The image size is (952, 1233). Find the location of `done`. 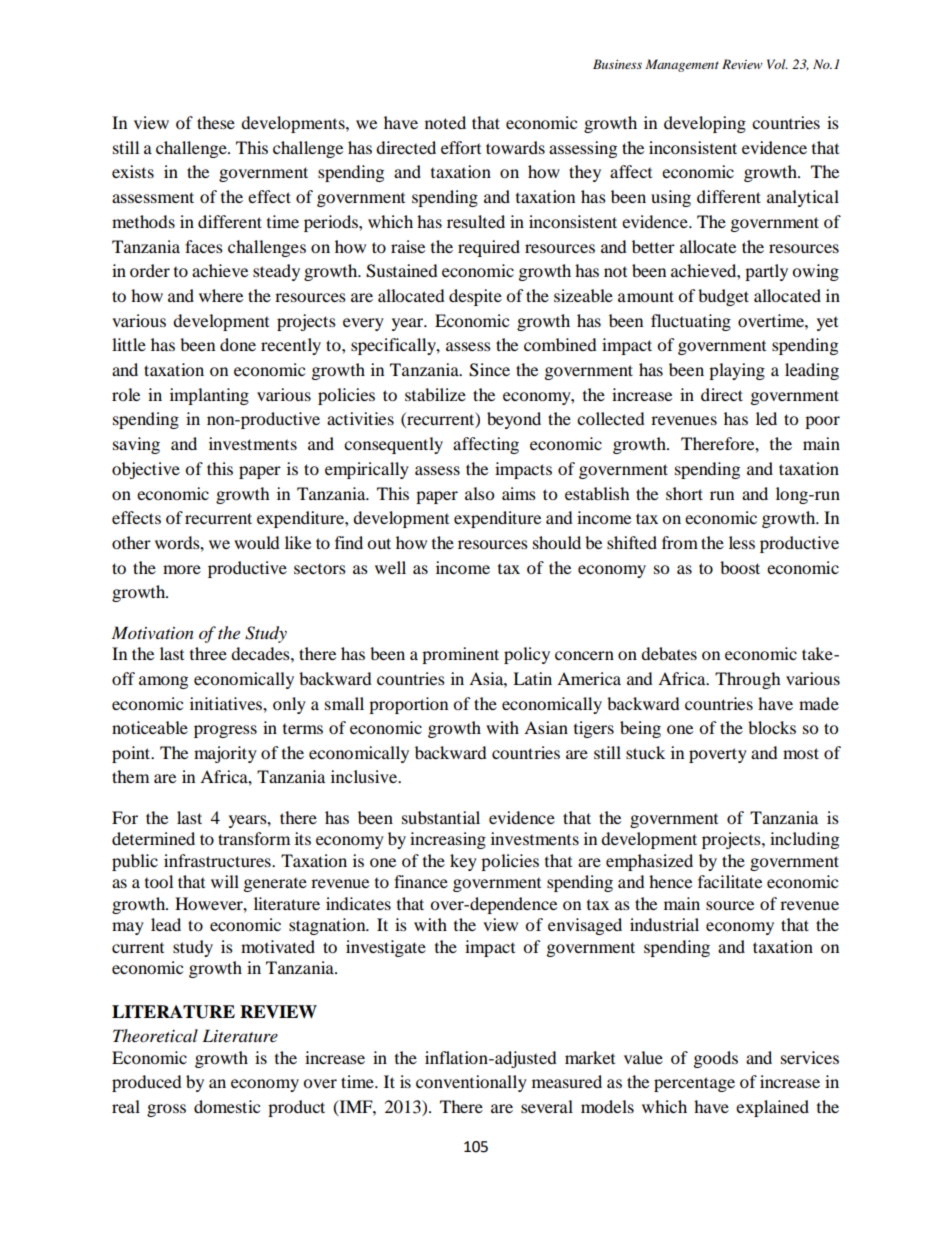

done is located at coordinates (238, 344).
